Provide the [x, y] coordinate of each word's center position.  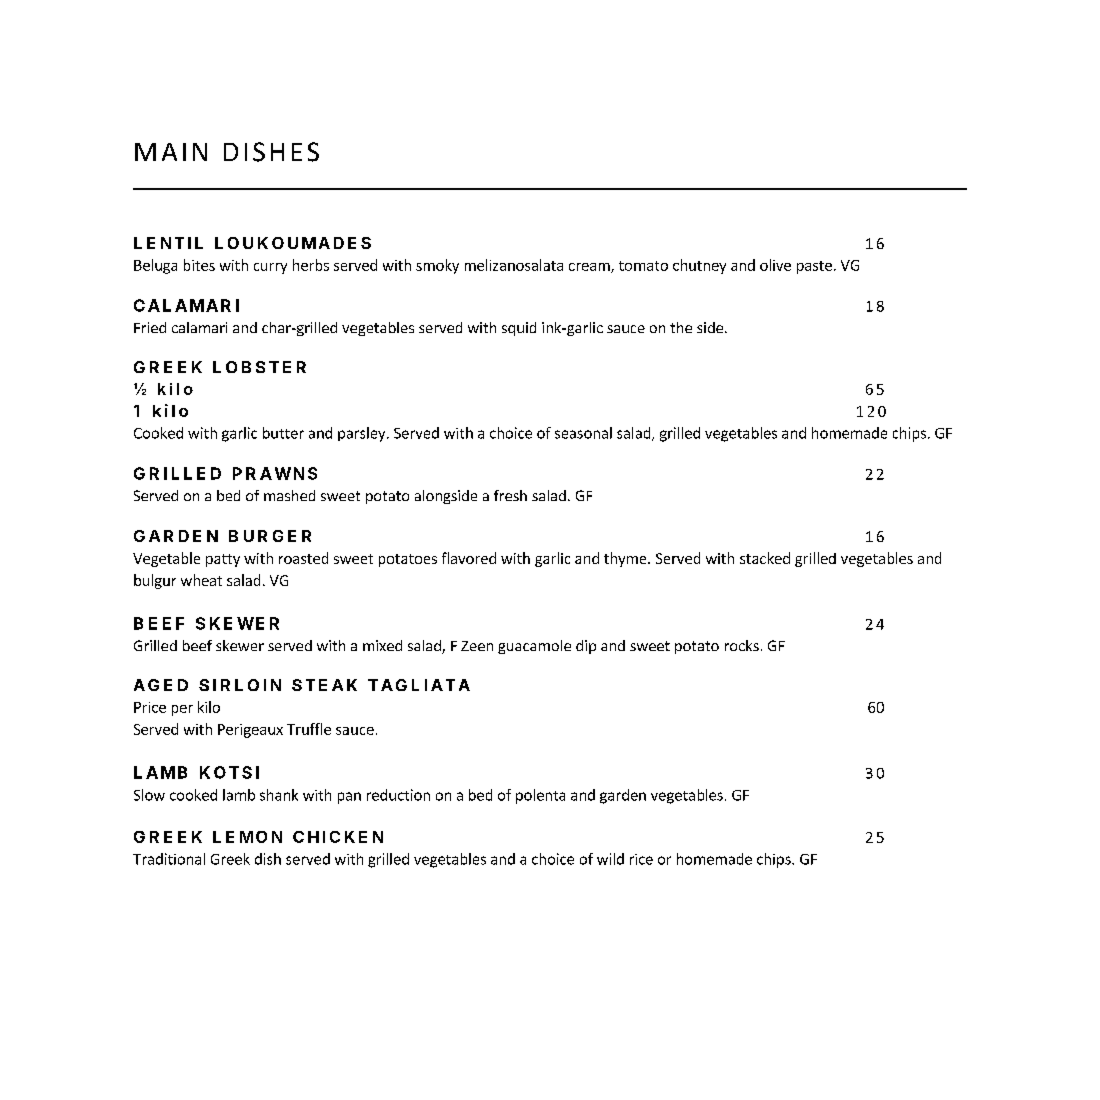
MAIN [171, 152]
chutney [699, 266]
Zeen [477, 646]
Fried [150, 327]
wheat [201, 580]
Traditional [169, 859]
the [681, 327]
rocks [742, 645]
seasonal [583, 433]
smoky [437, 266]
